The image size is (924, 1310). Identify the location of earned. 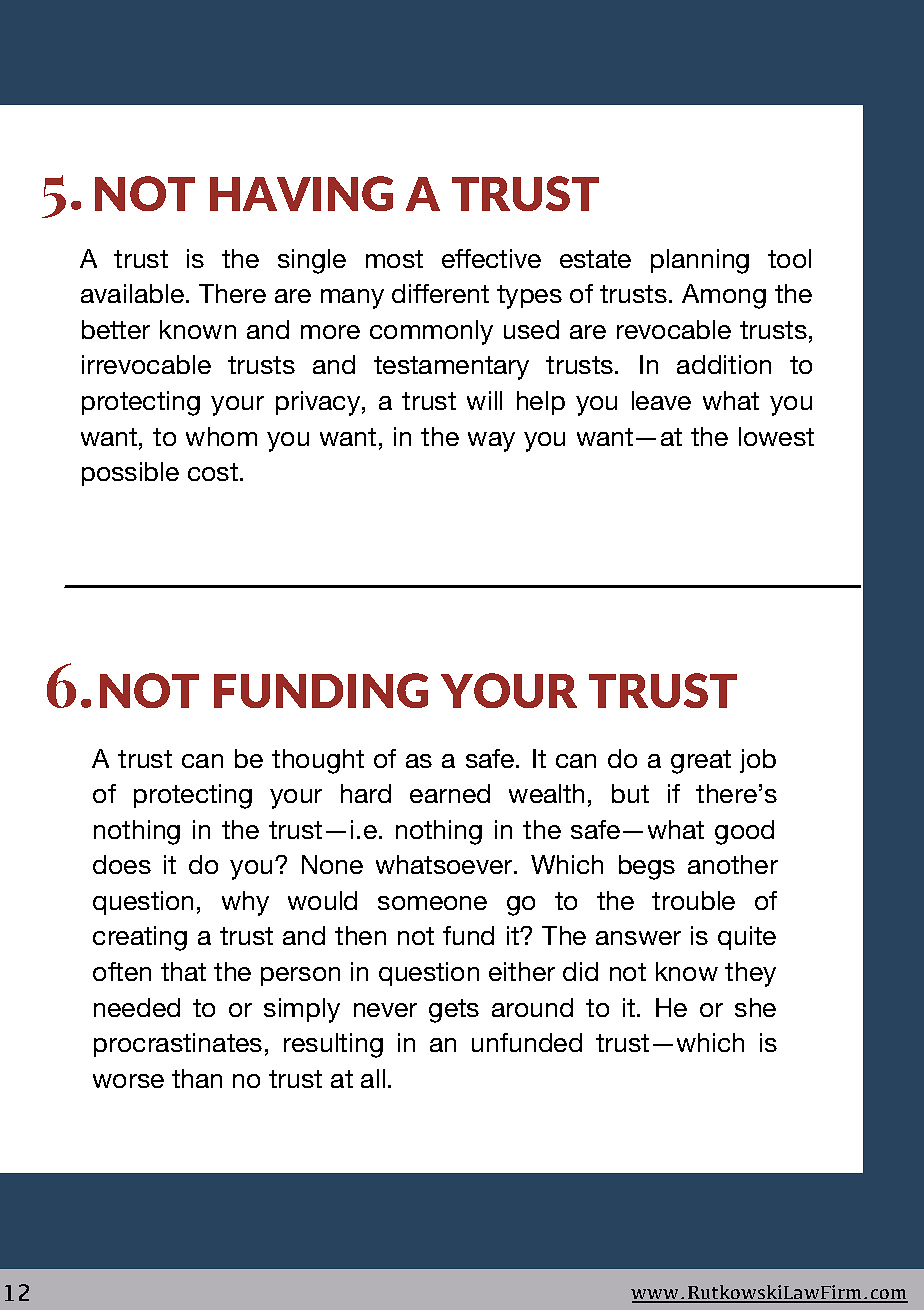
(450, 793).
